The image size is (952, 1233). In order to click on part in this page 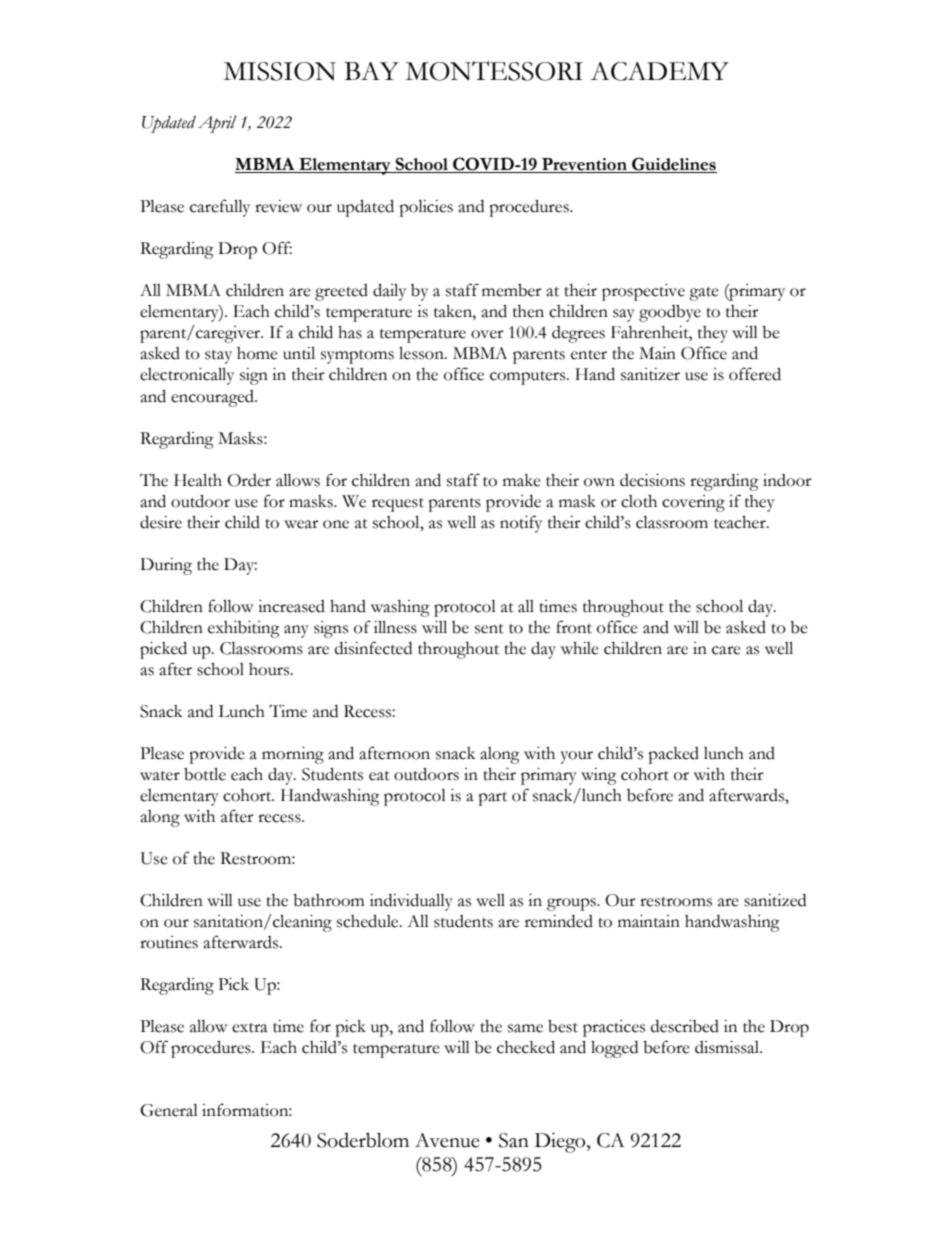, I will do `click(492, 799)`.
